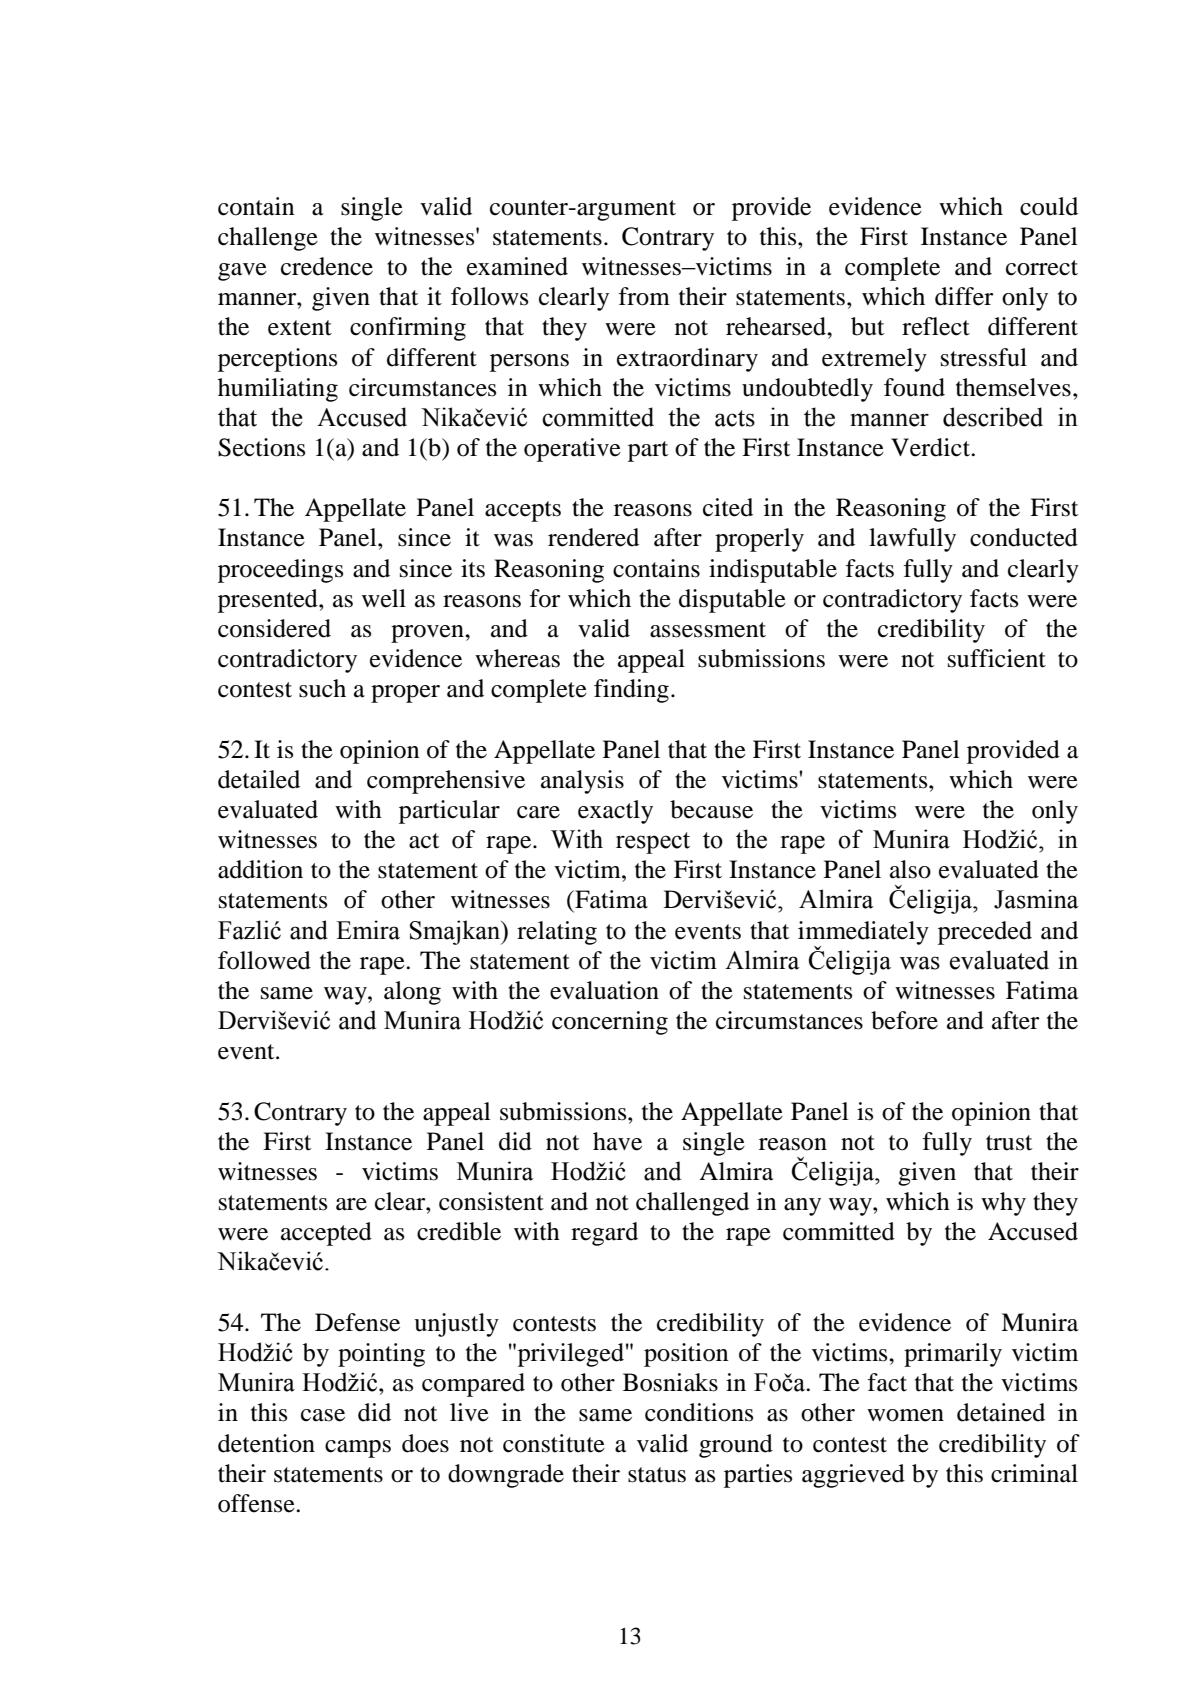 Image resolution: width=1202 pixels, height=1698 pixels. What do you see at coordinates (593, 537) in the image?
I see `rendered` at bounding box center [593, 537].
